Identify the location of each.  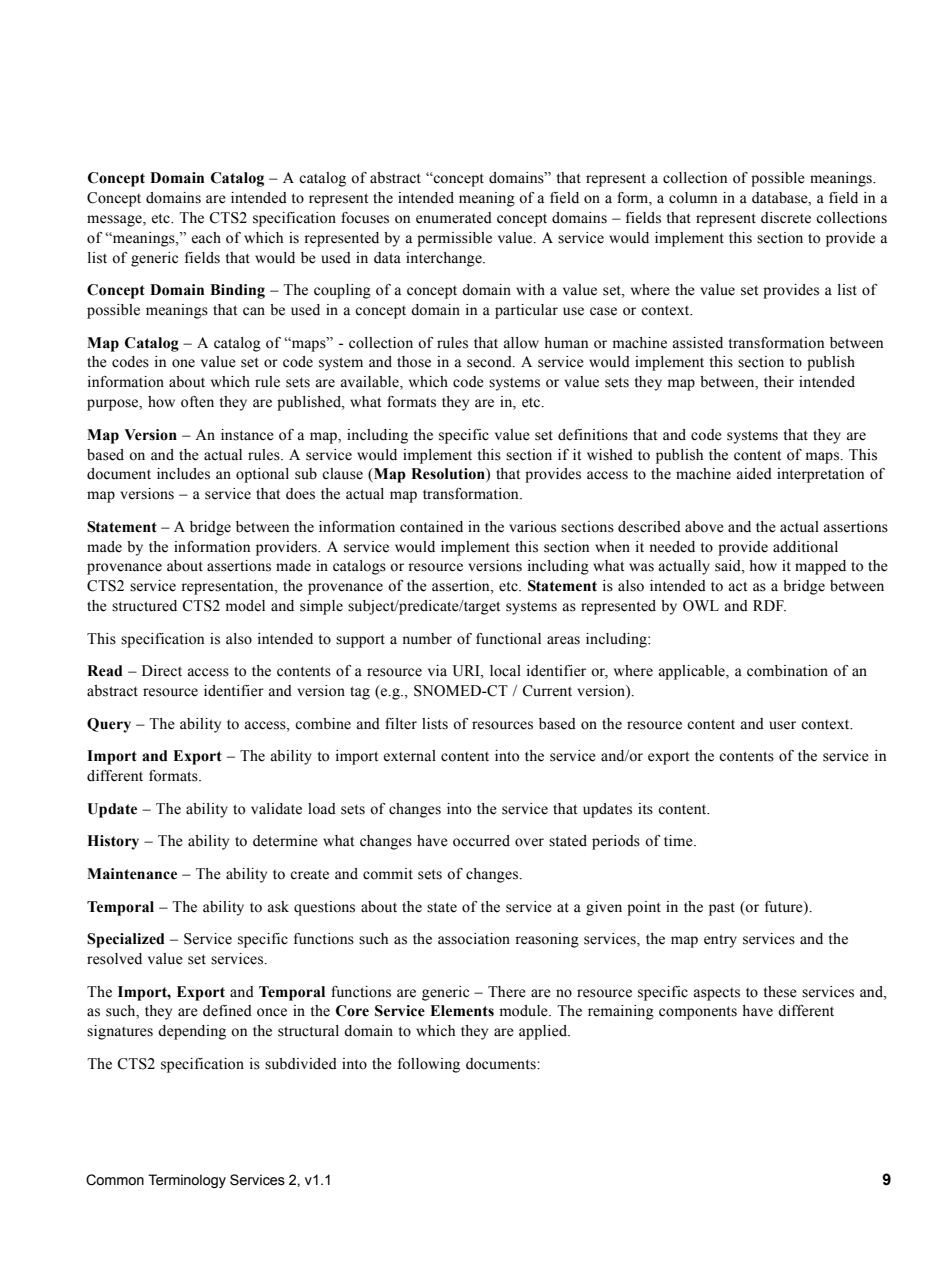
(206, 238).
